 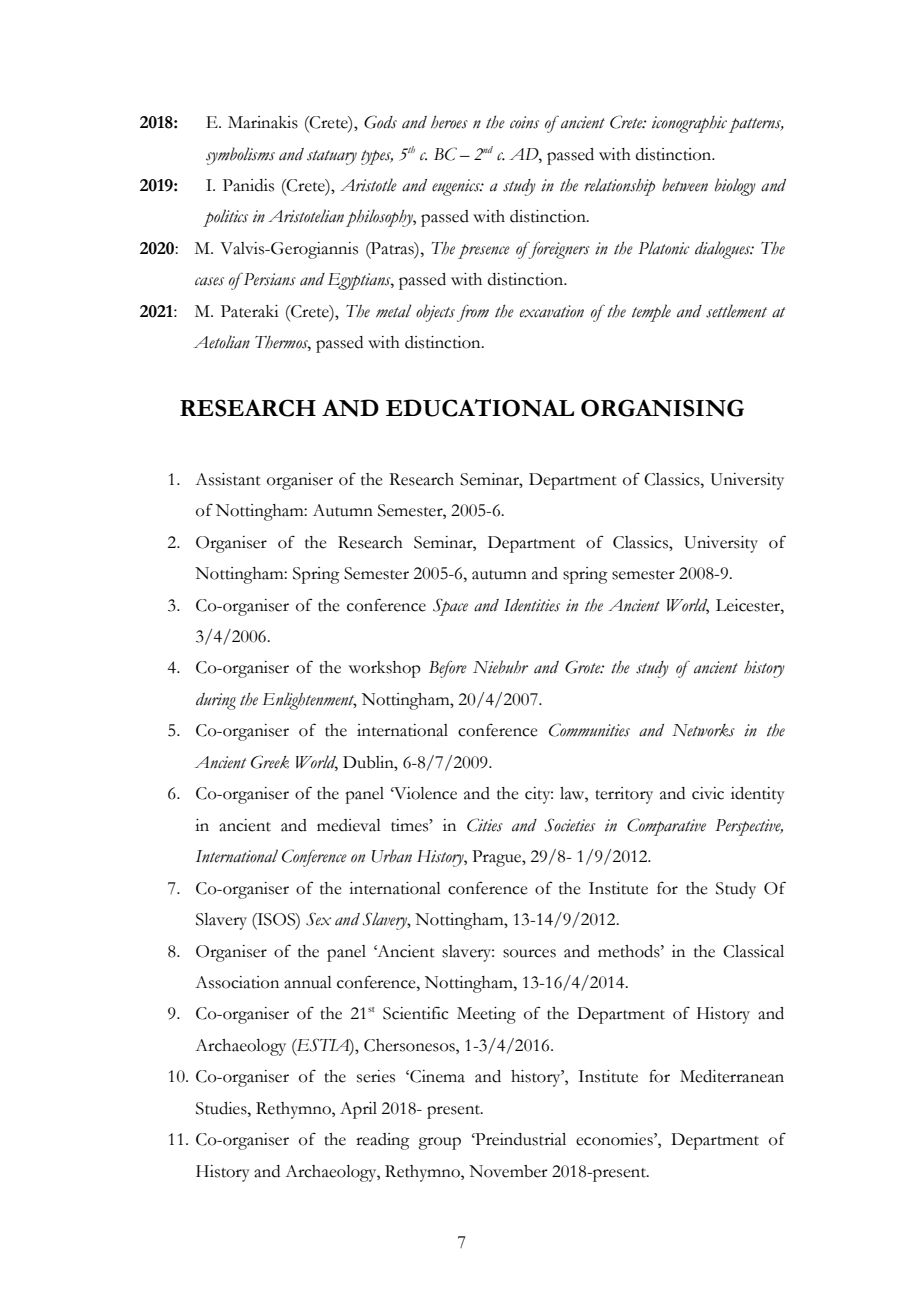 What do you see at coordinates (662, 408) in the screenshot?
I see `ORGANISING` at bounding box center [662, 408].
